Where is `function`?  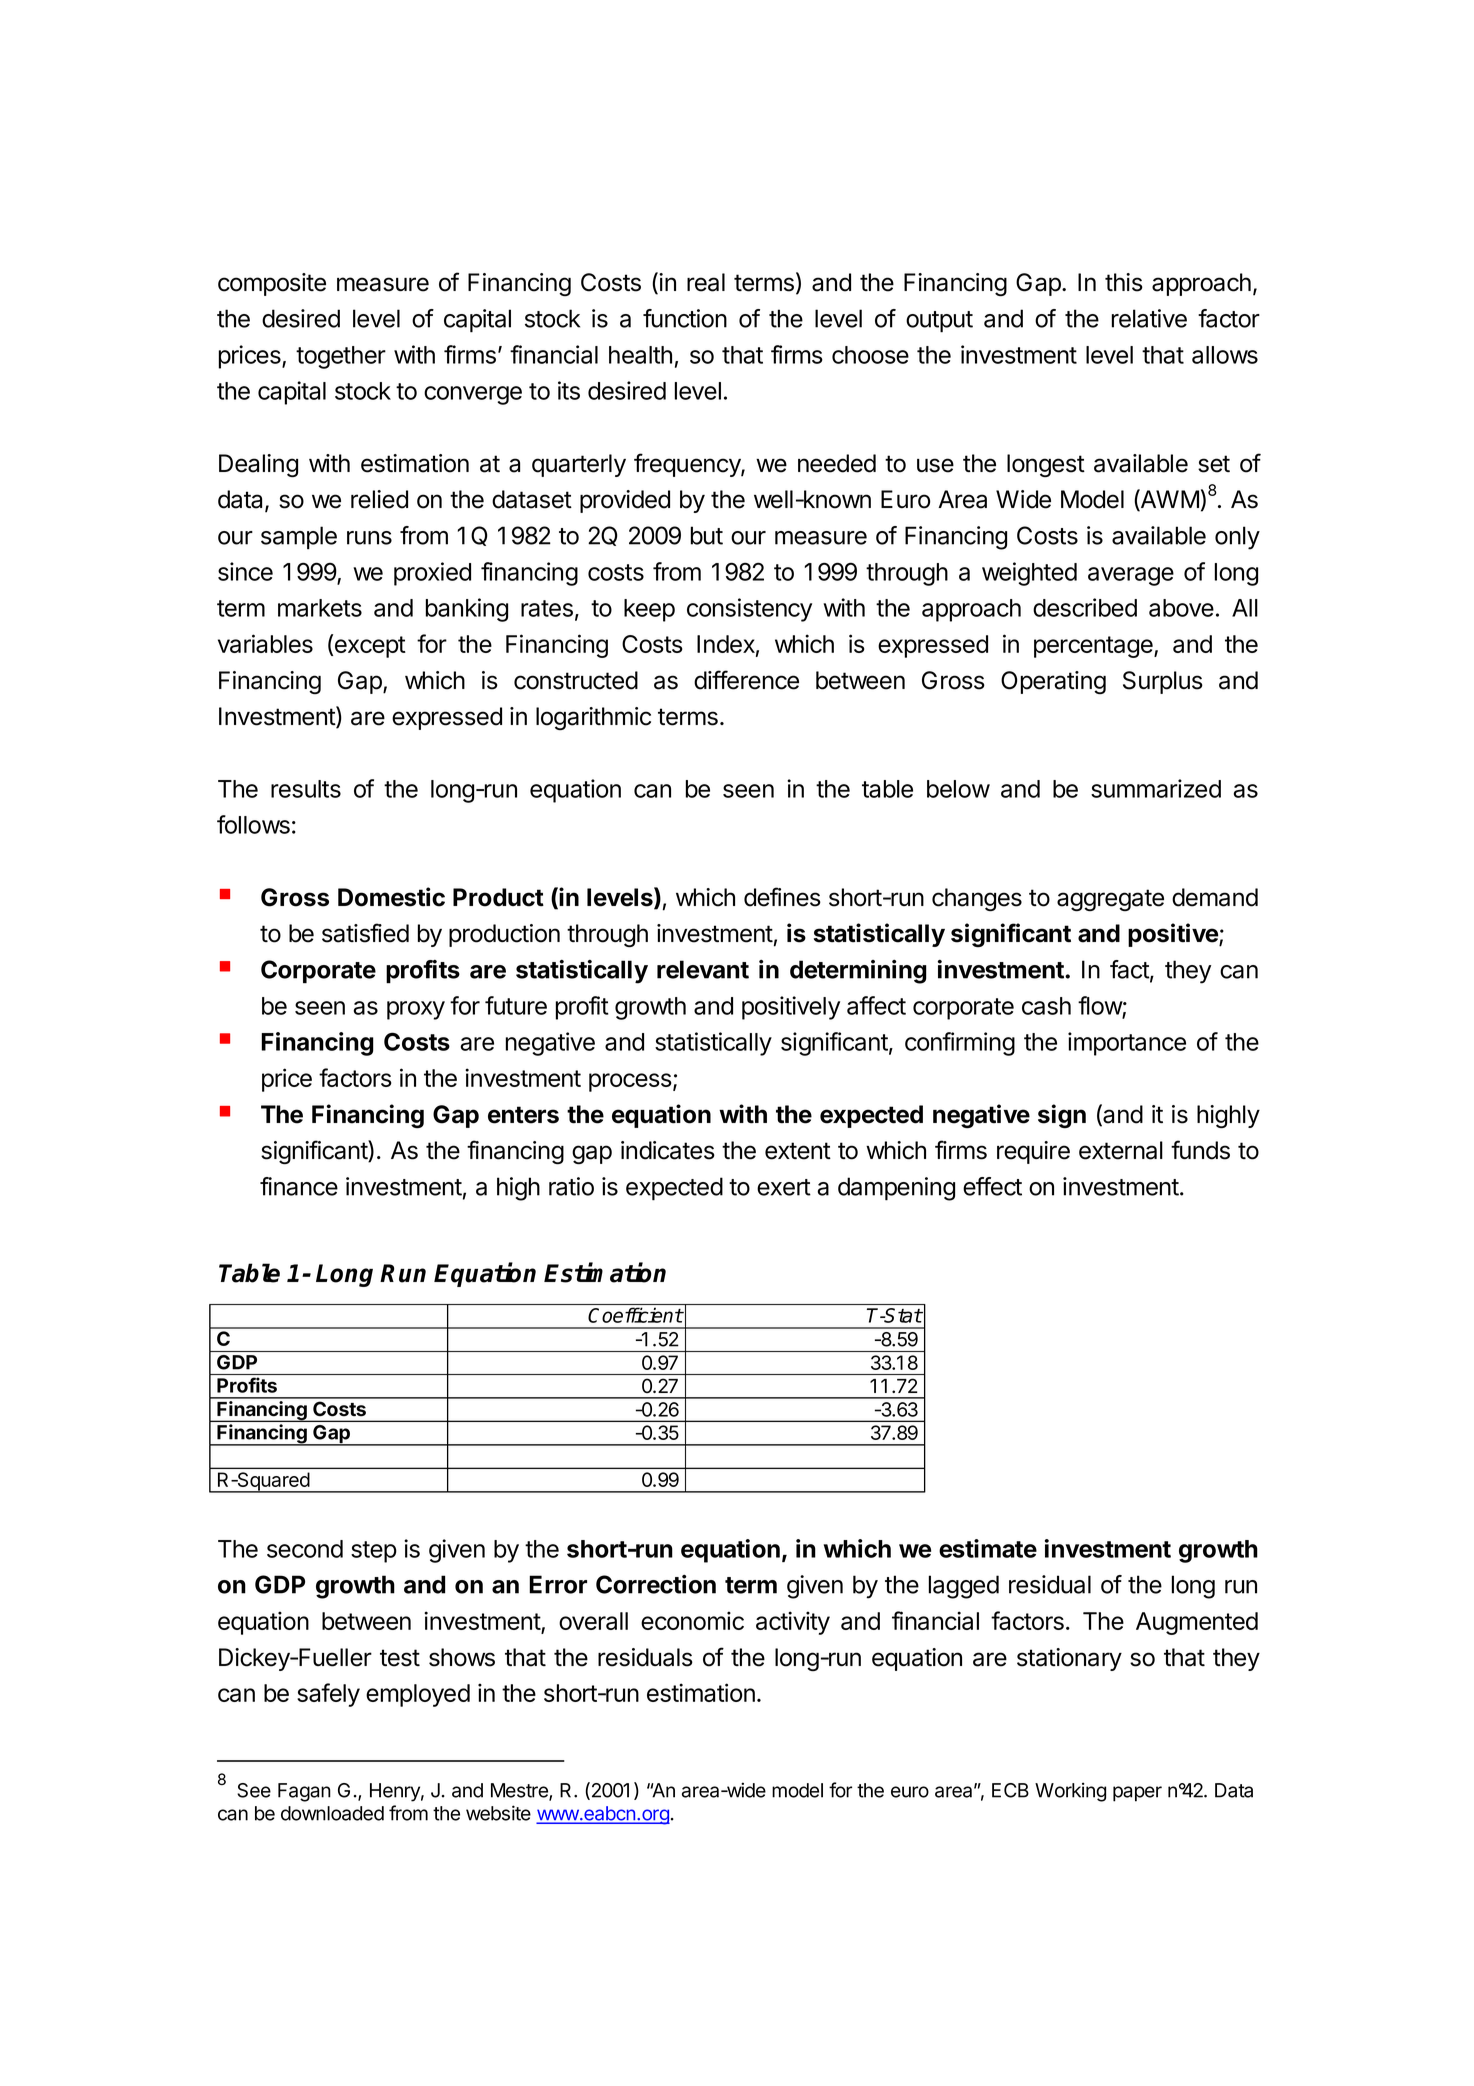 function is located at coordinates (685, 318).
